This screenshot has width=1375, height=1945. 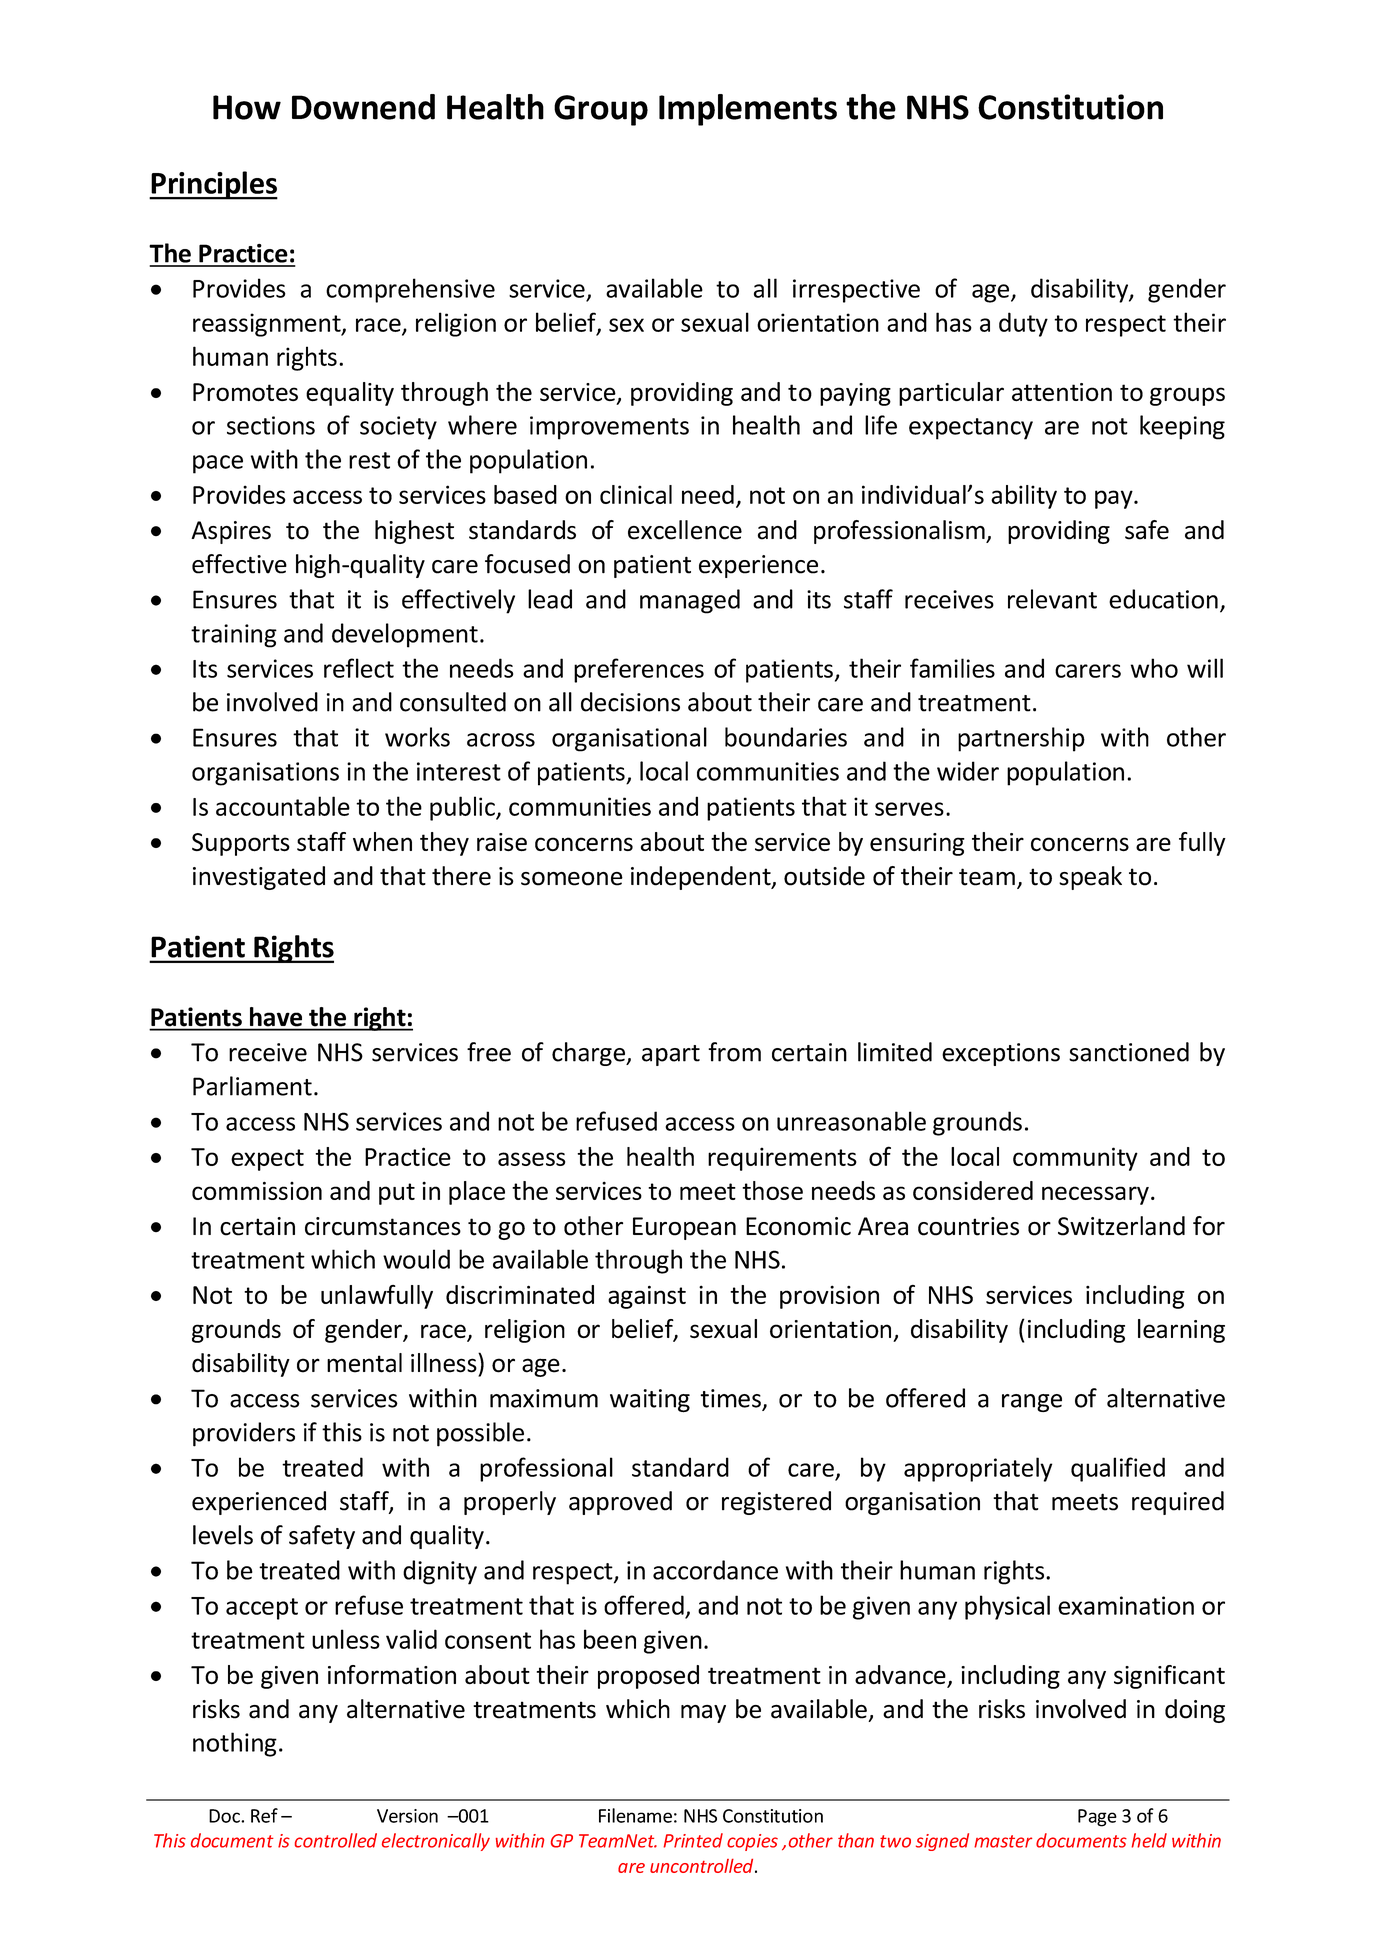 I want to click on duty, so click(x=1023, y=324).
